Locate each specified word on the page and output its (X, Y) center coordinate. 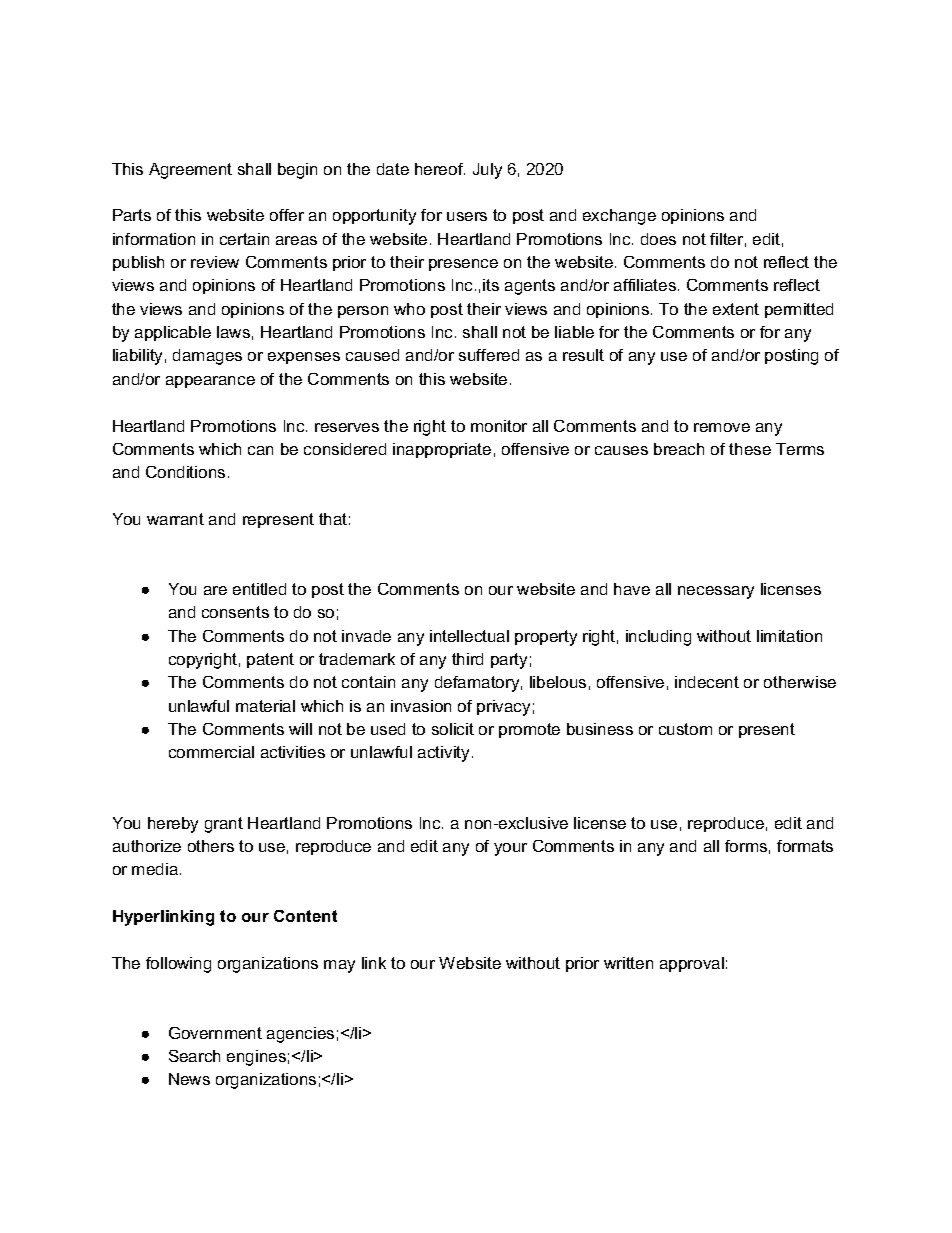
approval (692, 964)
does (658, 239)
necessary (716, 592)
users (467, 216)
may (339, 966)
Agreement (190, 171)
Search (194, 1056)
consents (235, 612)
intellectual (469, 636)
